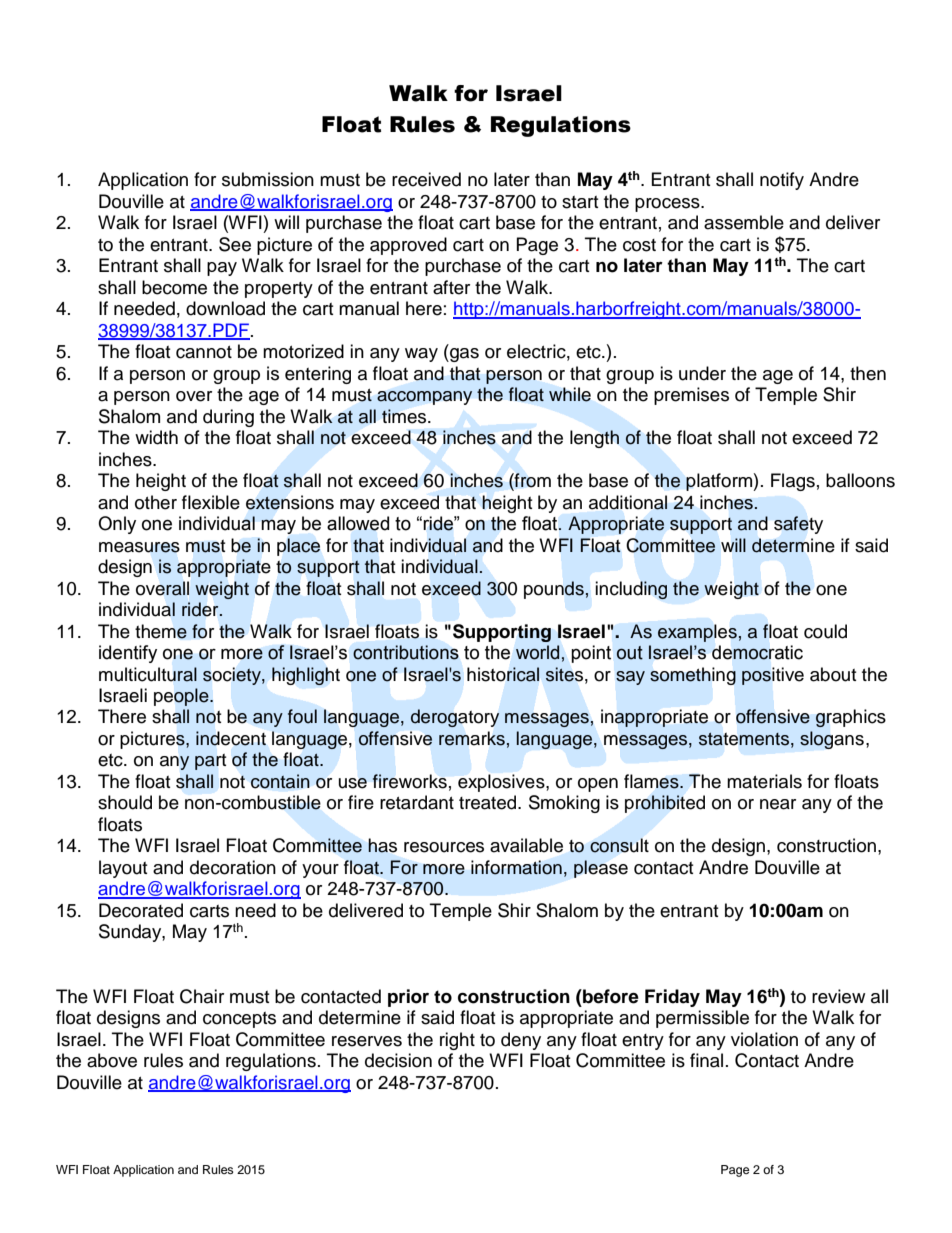 The image size is (952, 1233). I want to click on theme, so click(161, 631).
